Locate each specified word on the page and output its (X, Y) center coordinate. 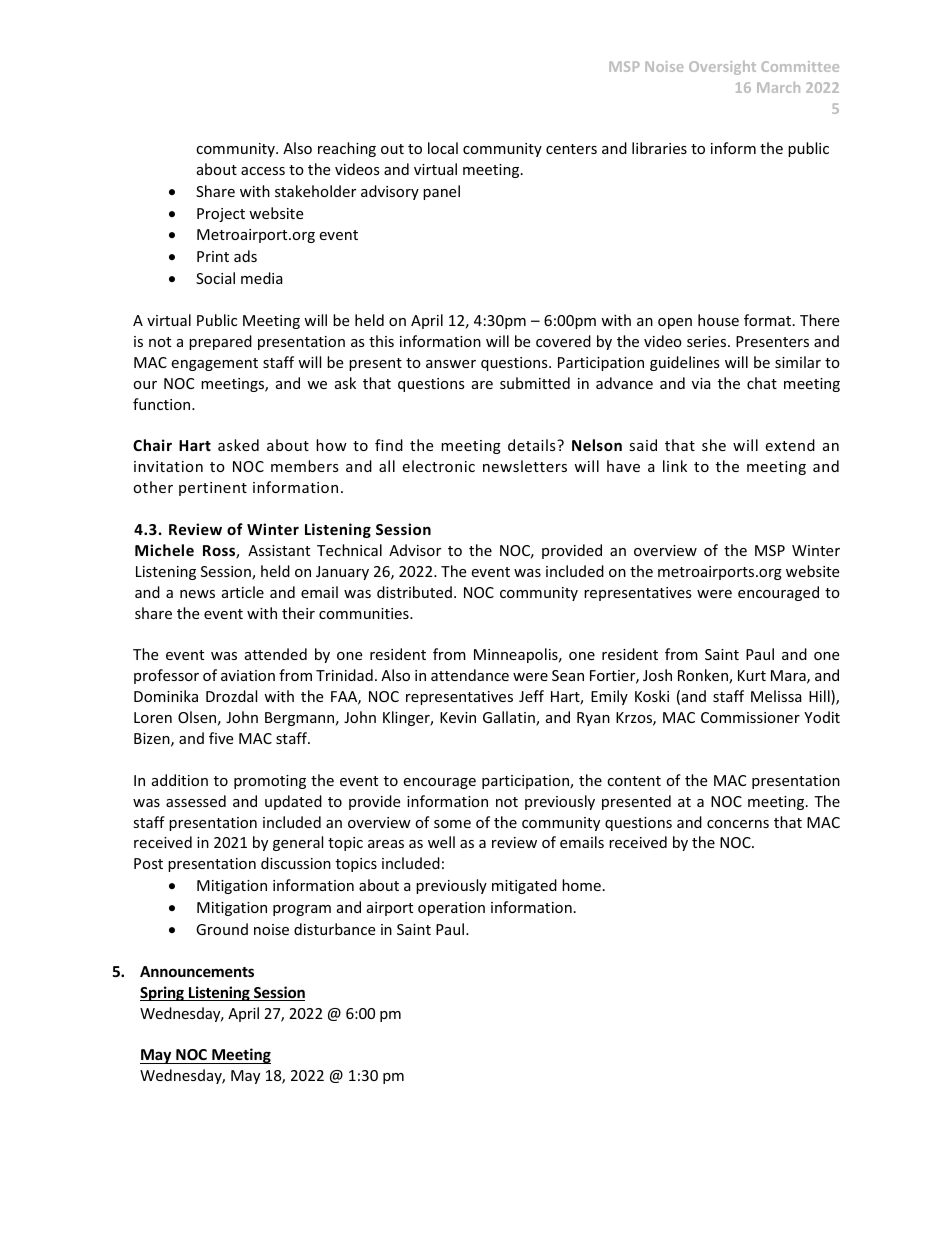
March (778, 87)
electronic (438, 466)
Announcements (197, 971)
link (675, 466)
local (443, 148)
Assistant (279, 550)
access (263, 171)
